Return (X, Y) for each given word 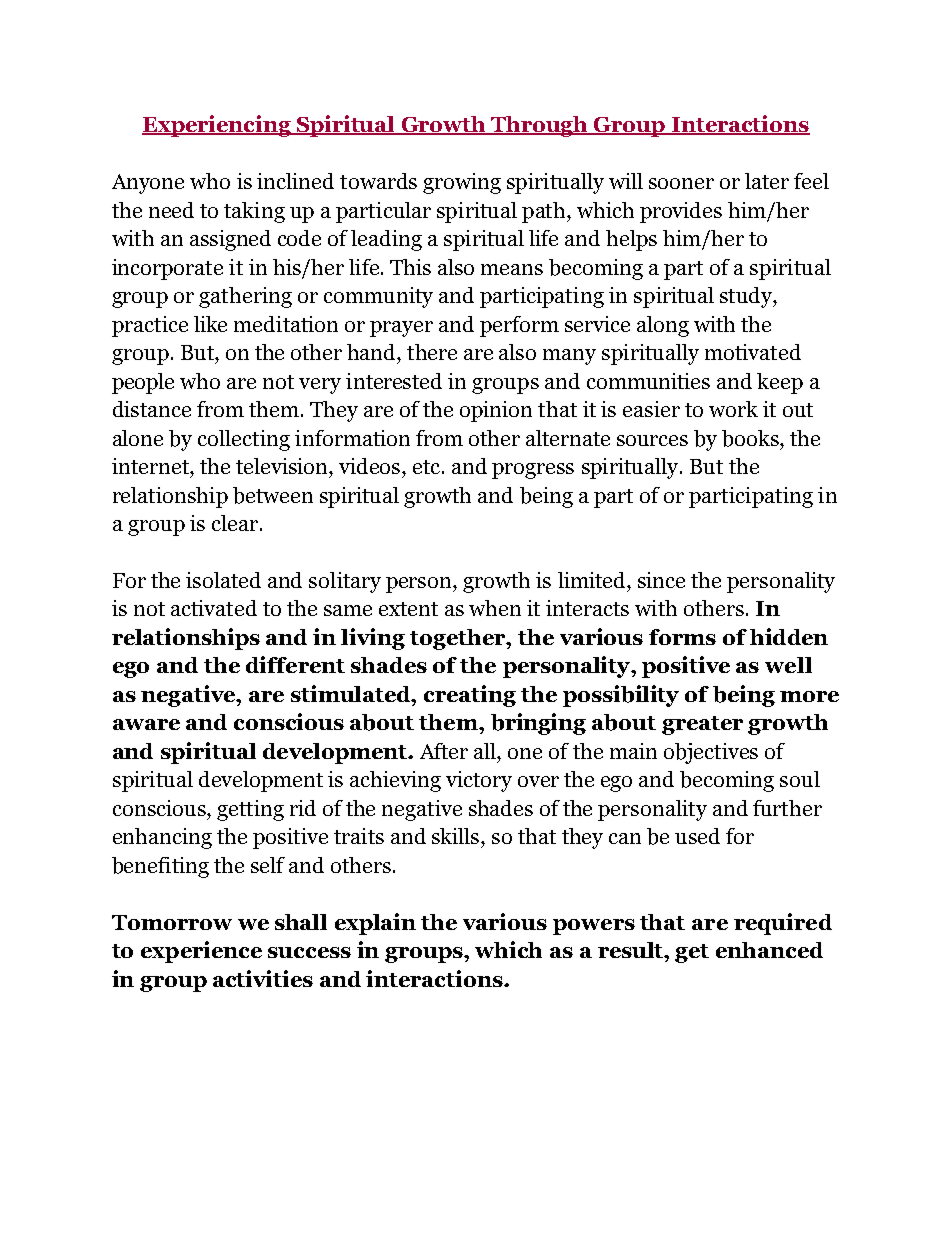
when (495, 608)
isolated (223, 580)
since (661, 580)
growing (462, 183)
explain (375, 924)
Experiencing (218, 126)
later (767, 181)
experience (201, 952)
